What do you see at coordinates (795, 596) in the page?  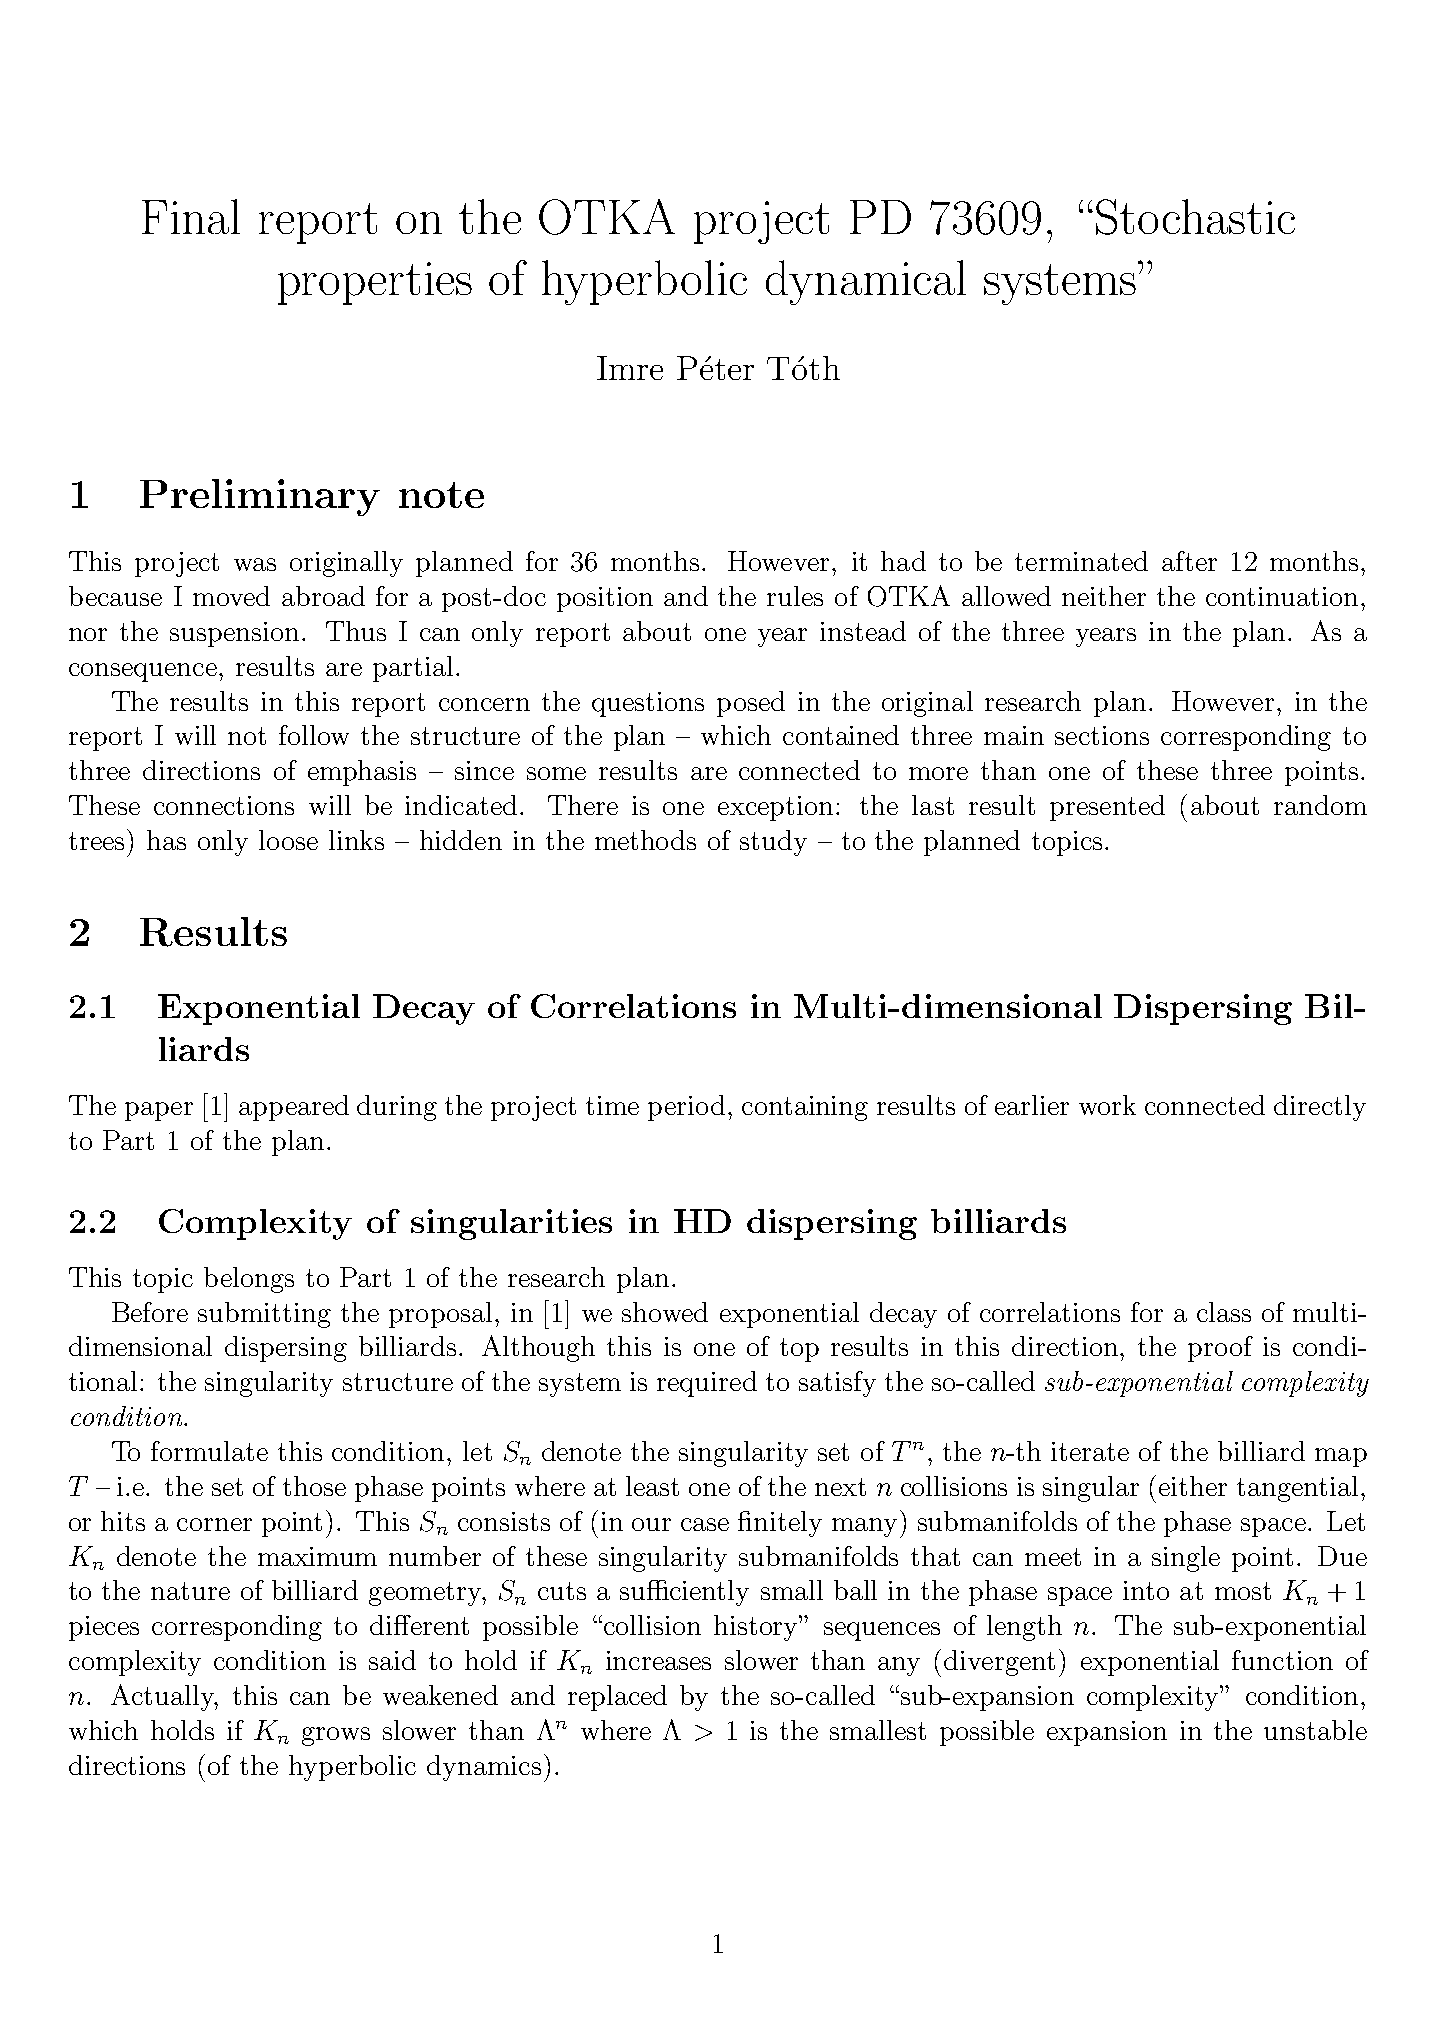 I see `rules` at bounding box center [795, 596].
